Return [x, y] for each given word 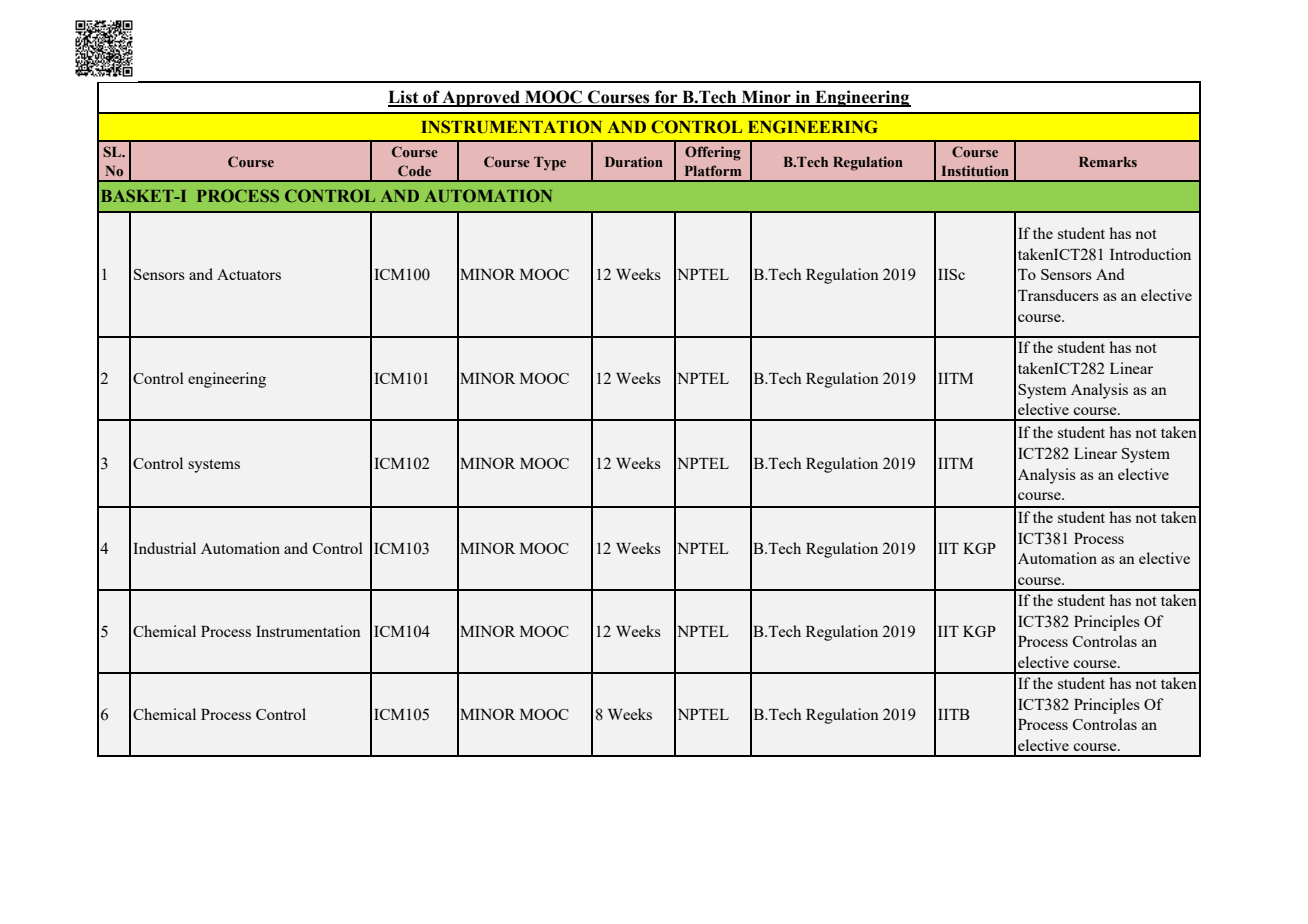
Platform [713, 170]
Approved [481, 98]
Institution [975, 170]
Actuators [249, 274]
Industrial [164, 548]
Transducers [1058, 295]
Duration [634, 161]
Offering [713, 153]
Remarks [1108, 162]
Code [414, 170]
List [404, 98]
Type [550, 164]
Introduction [1150, 254]
